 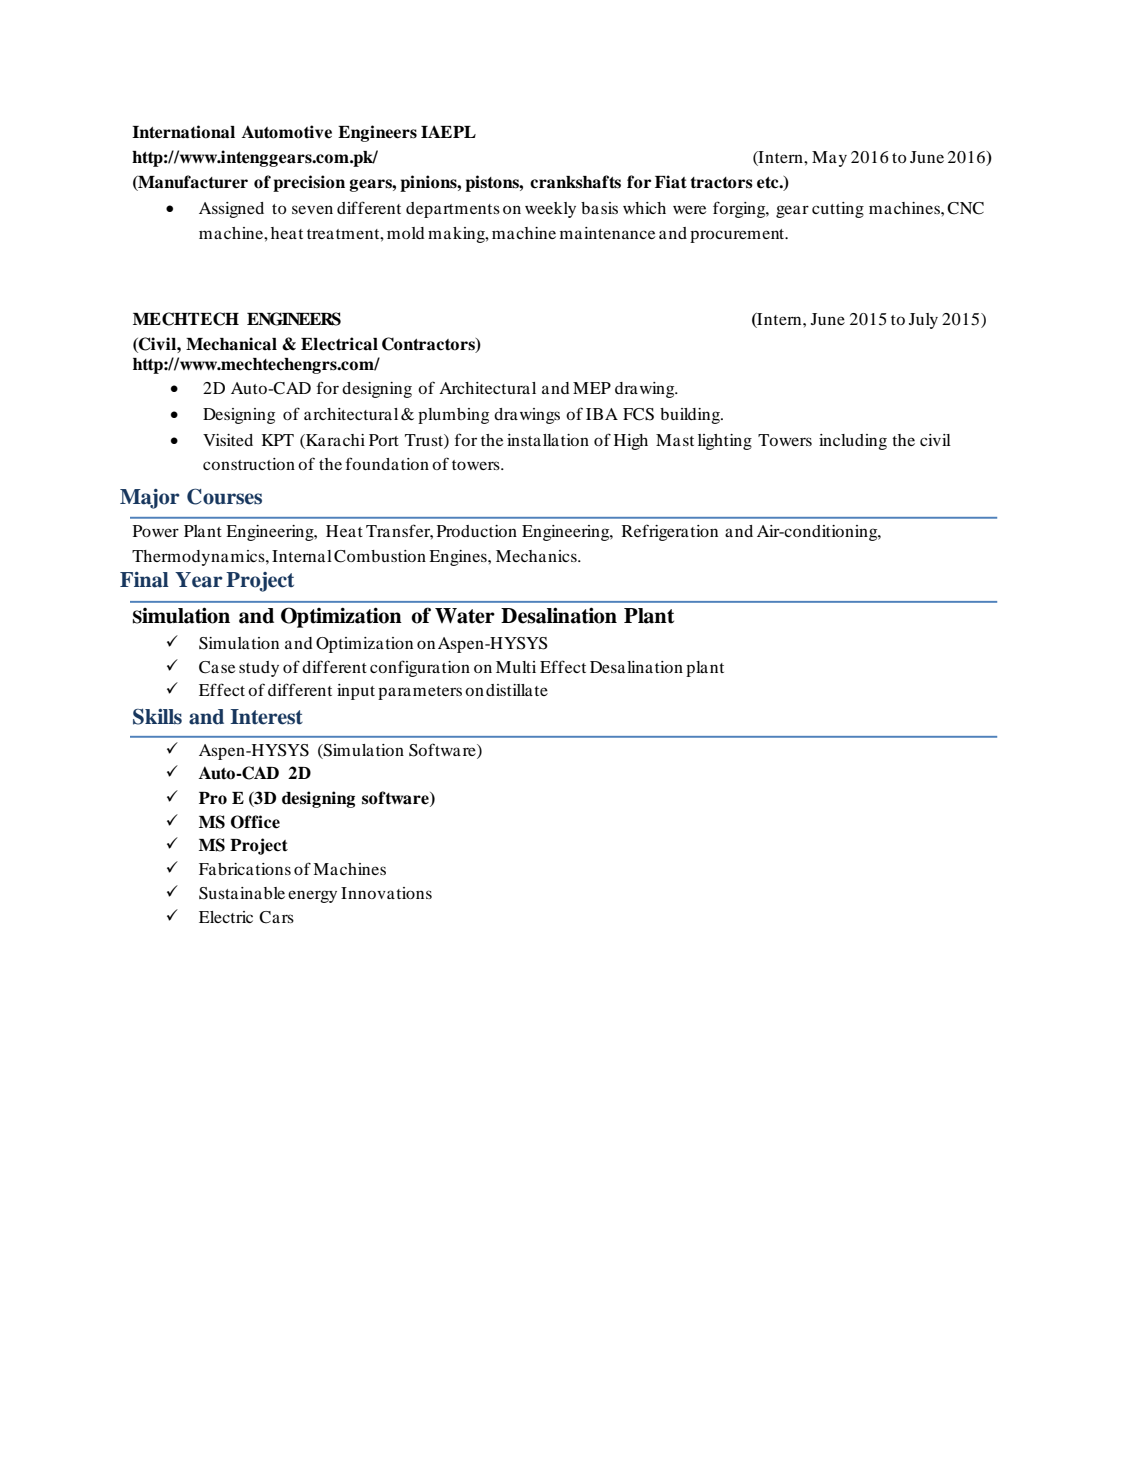 I want to click on Mechanics, so click(x=537, y=556).
